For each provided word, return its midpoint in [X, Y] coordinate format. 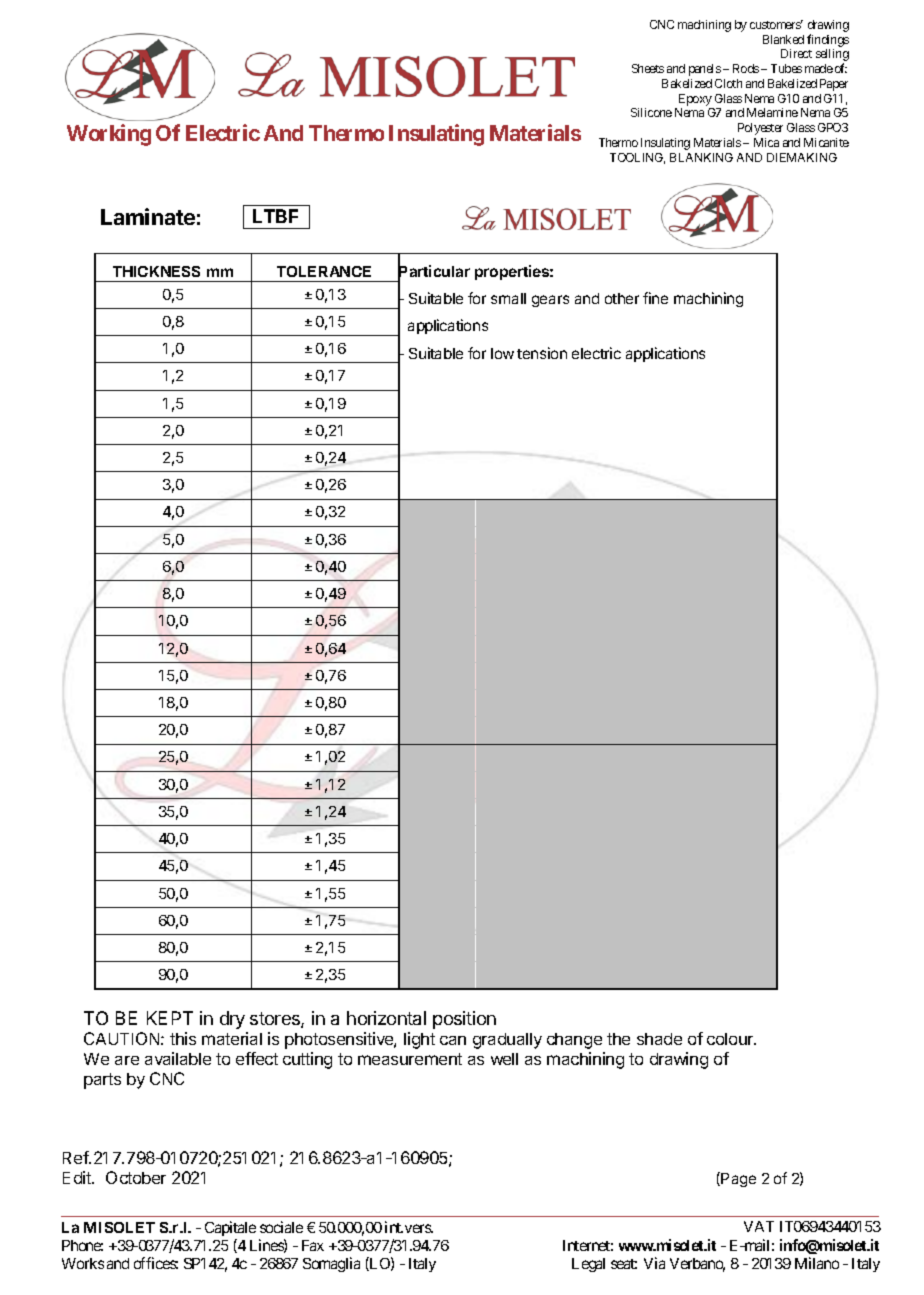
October [136, 1177]
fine [655, 298]
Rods [746, 68]
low [502, 353]
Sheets [648, 68]
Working [109, 135]
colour [731, 1039]
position [464, 1020]
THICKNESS [156, 271]
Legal [588, 1265]
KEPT [170, 1018]
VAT [759, 1226]
